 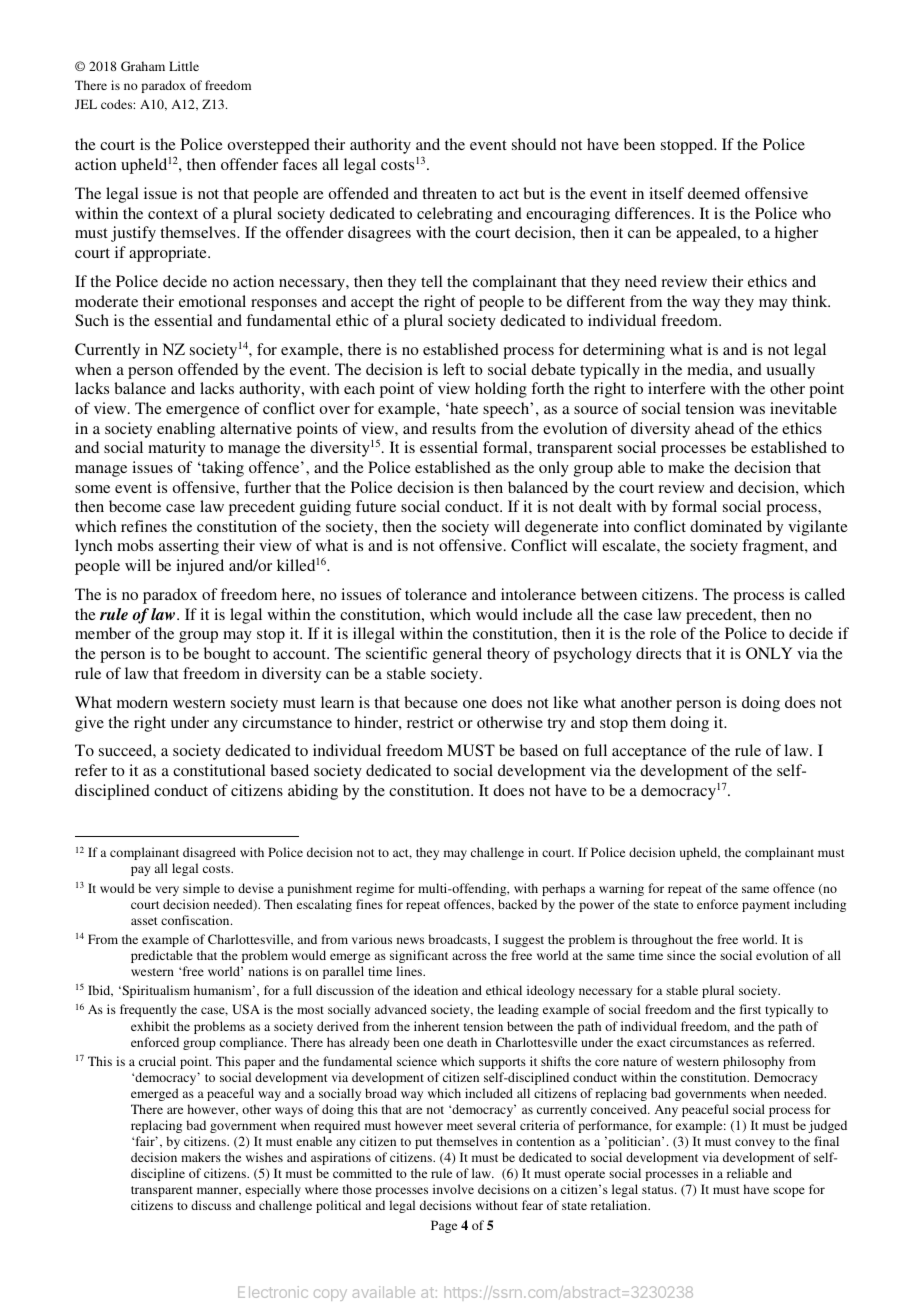 What do you see at coordinates (534, 144) in the screenshot?
I see `should` at bounding box center [534, 144].
